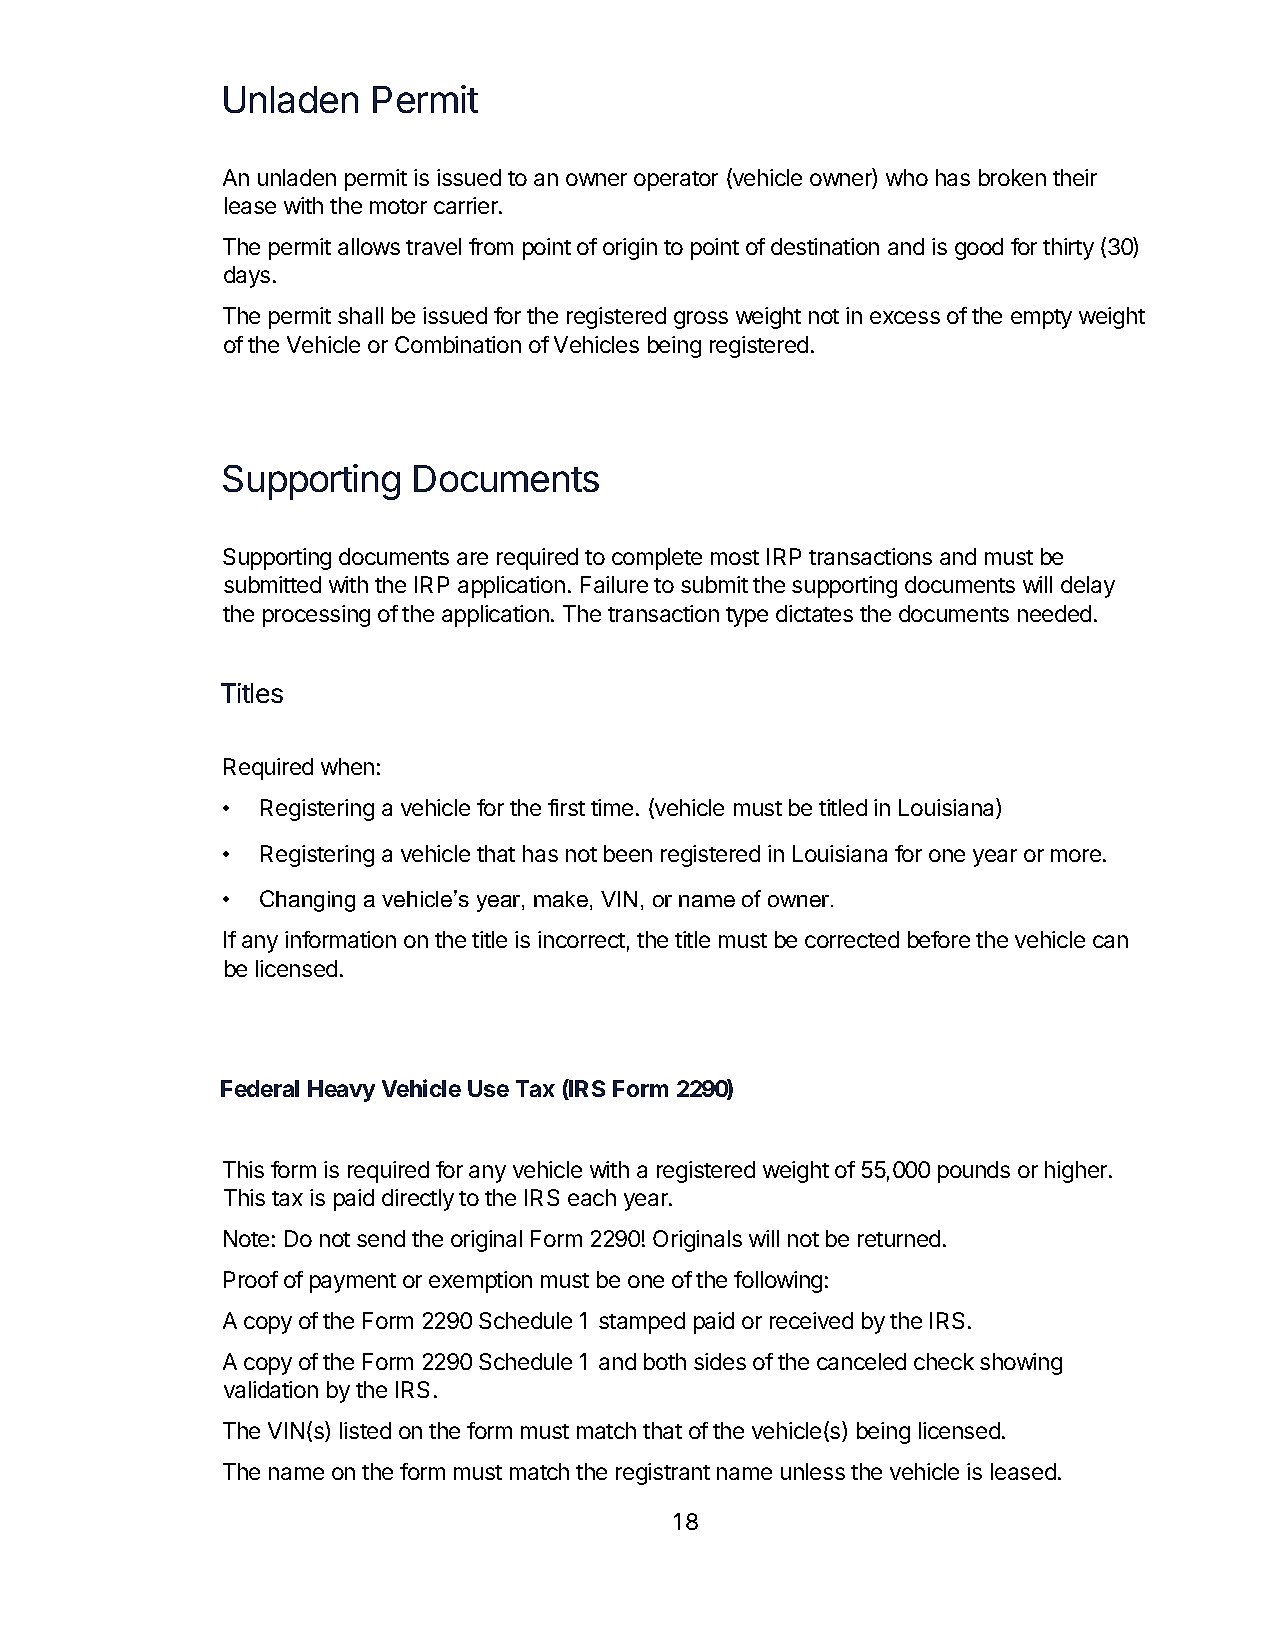 Image resolution: width=1268 pixels, height=1641 pixels. What do you see at coordinates (1021, 1364) in the image?
I see `showing` at bounding box center [1021, 1364].
